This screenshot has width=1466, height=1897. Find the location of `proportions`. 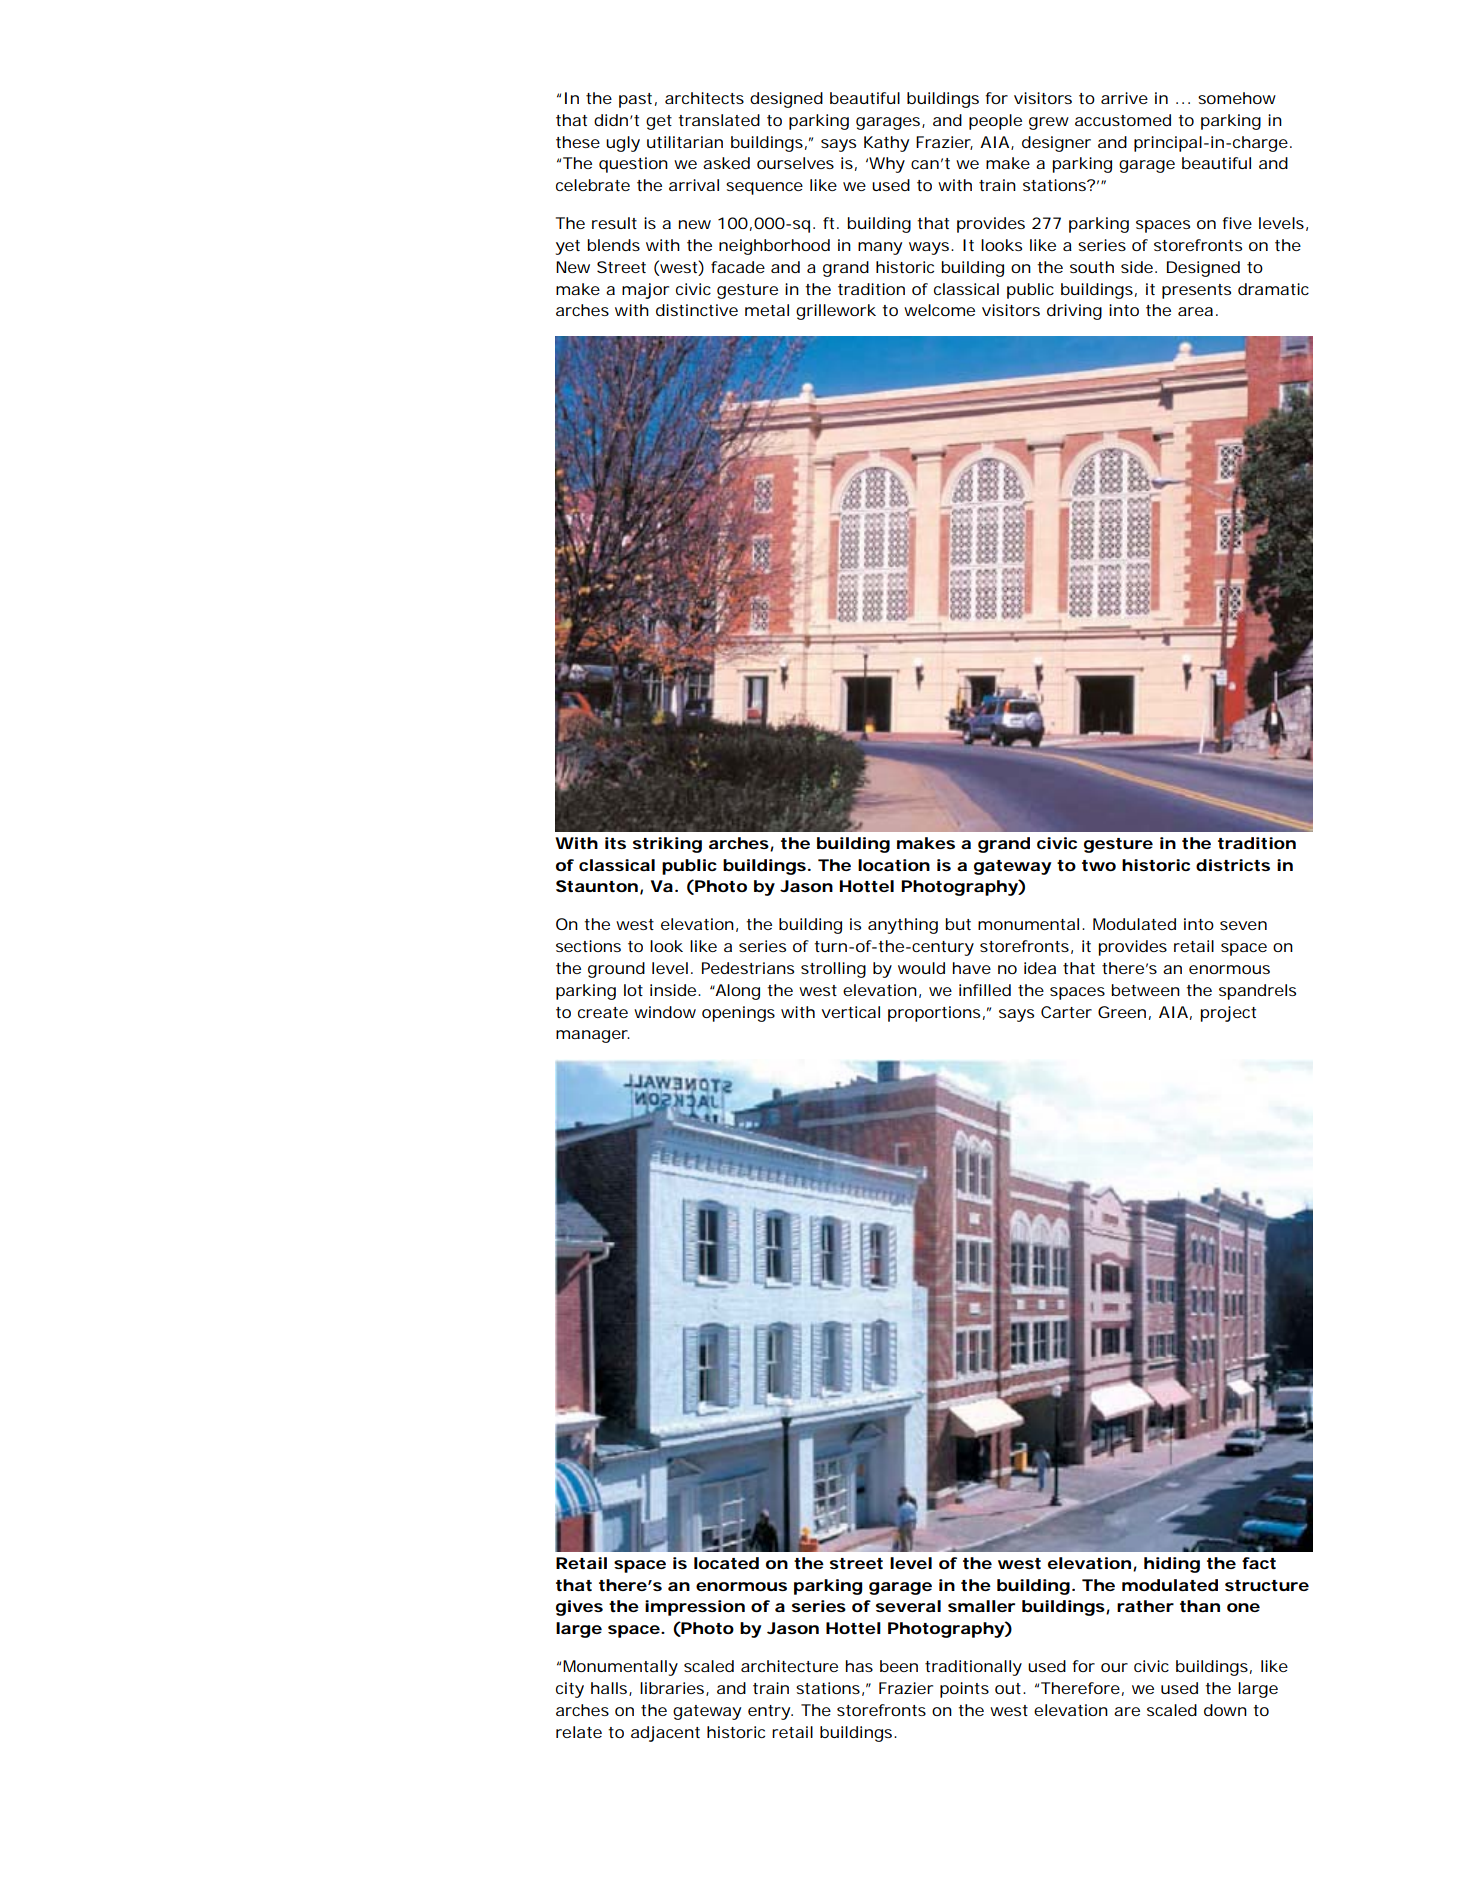

proportions is located at coordinates (934, 1014).
